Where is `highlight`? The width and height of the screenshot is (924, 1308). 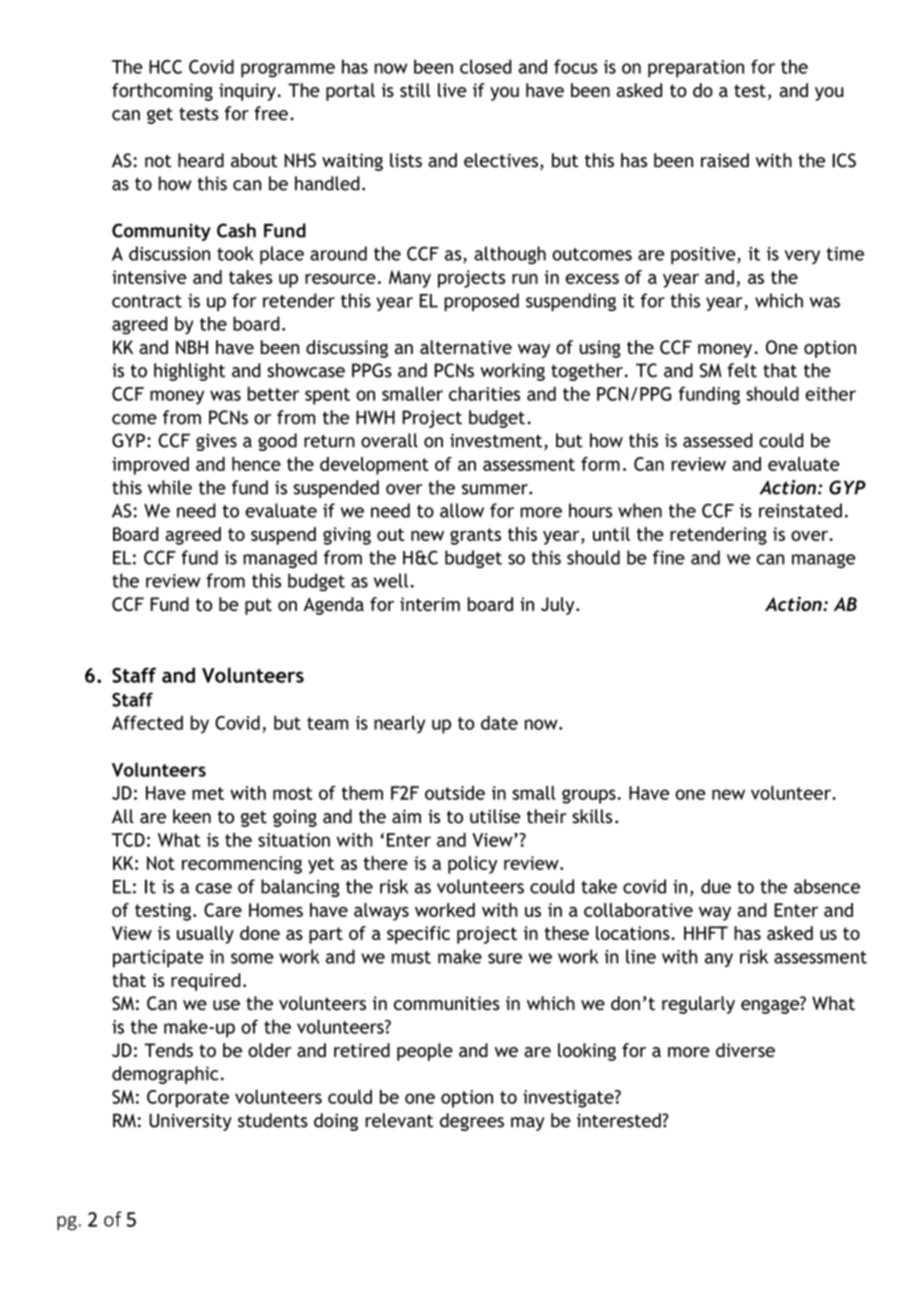
highlight is located at coordinates (189, 372).
